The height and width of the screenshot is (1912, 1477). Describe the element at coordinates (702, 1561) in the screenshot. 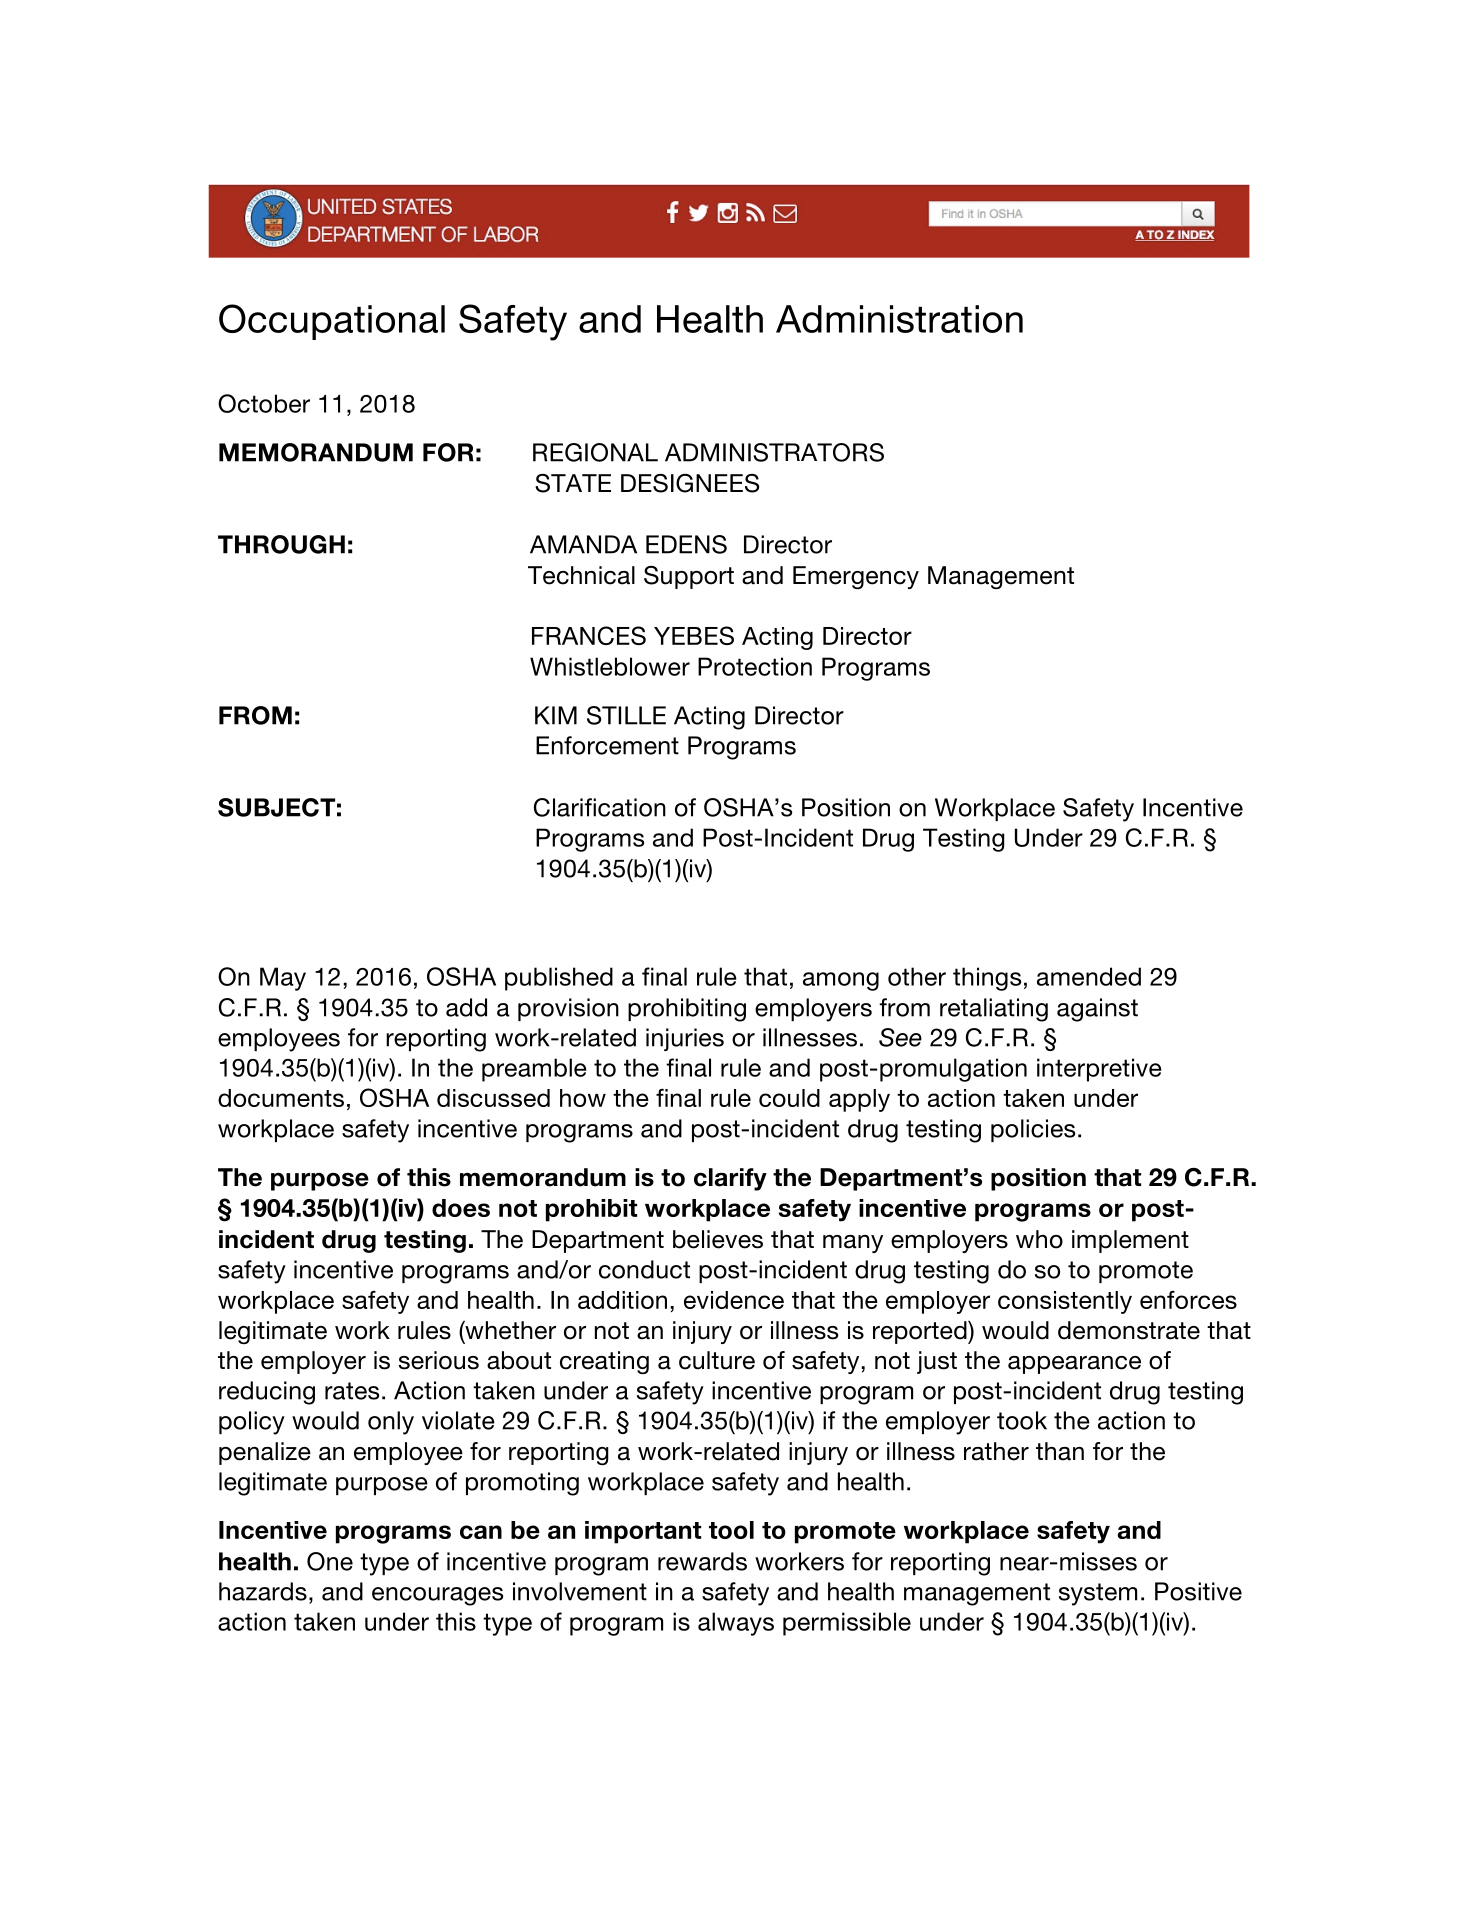

I see `rewards` at that location.
